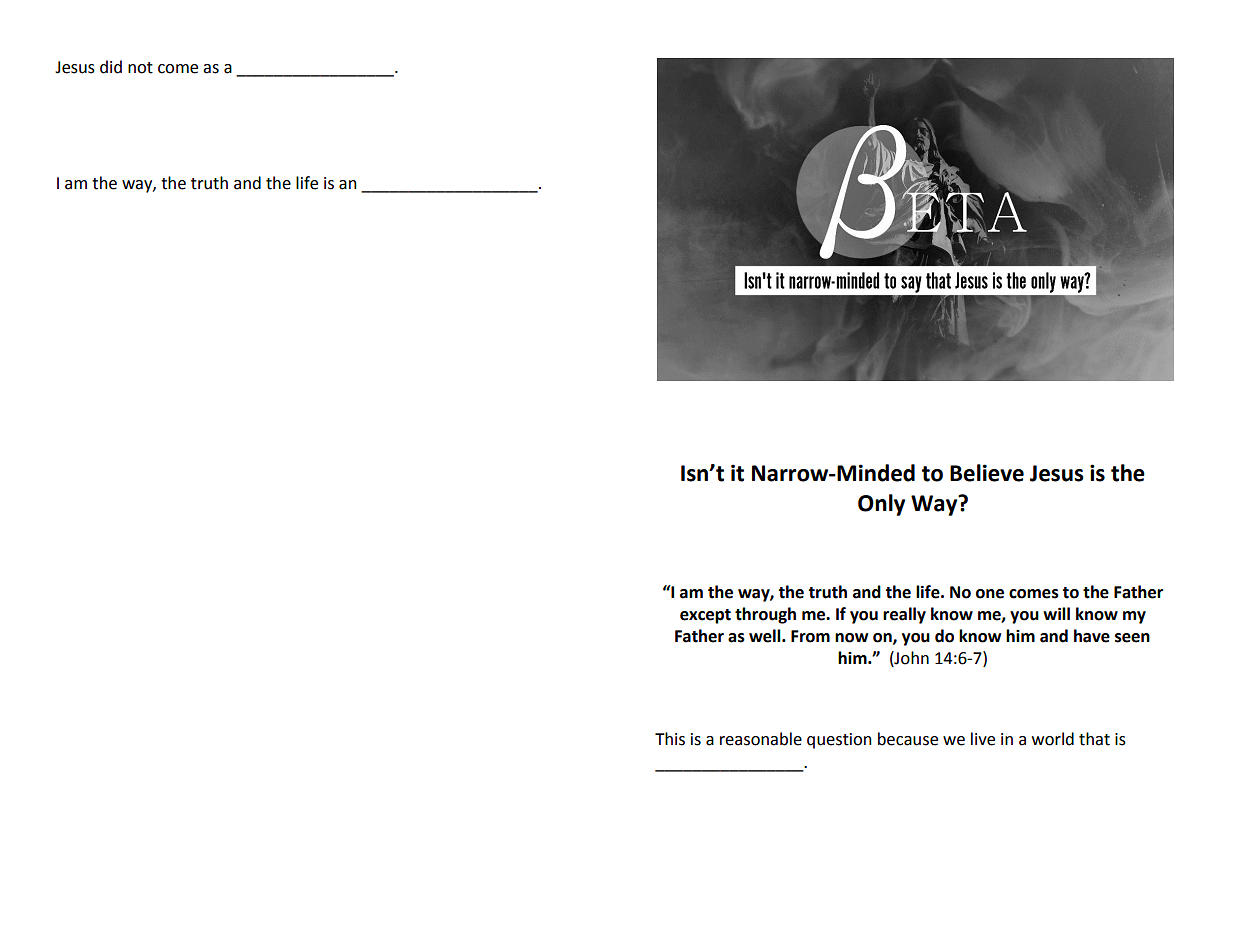  Describe the element at coordinates (1056, 613) in the screenshot. I see `will` at that location.
